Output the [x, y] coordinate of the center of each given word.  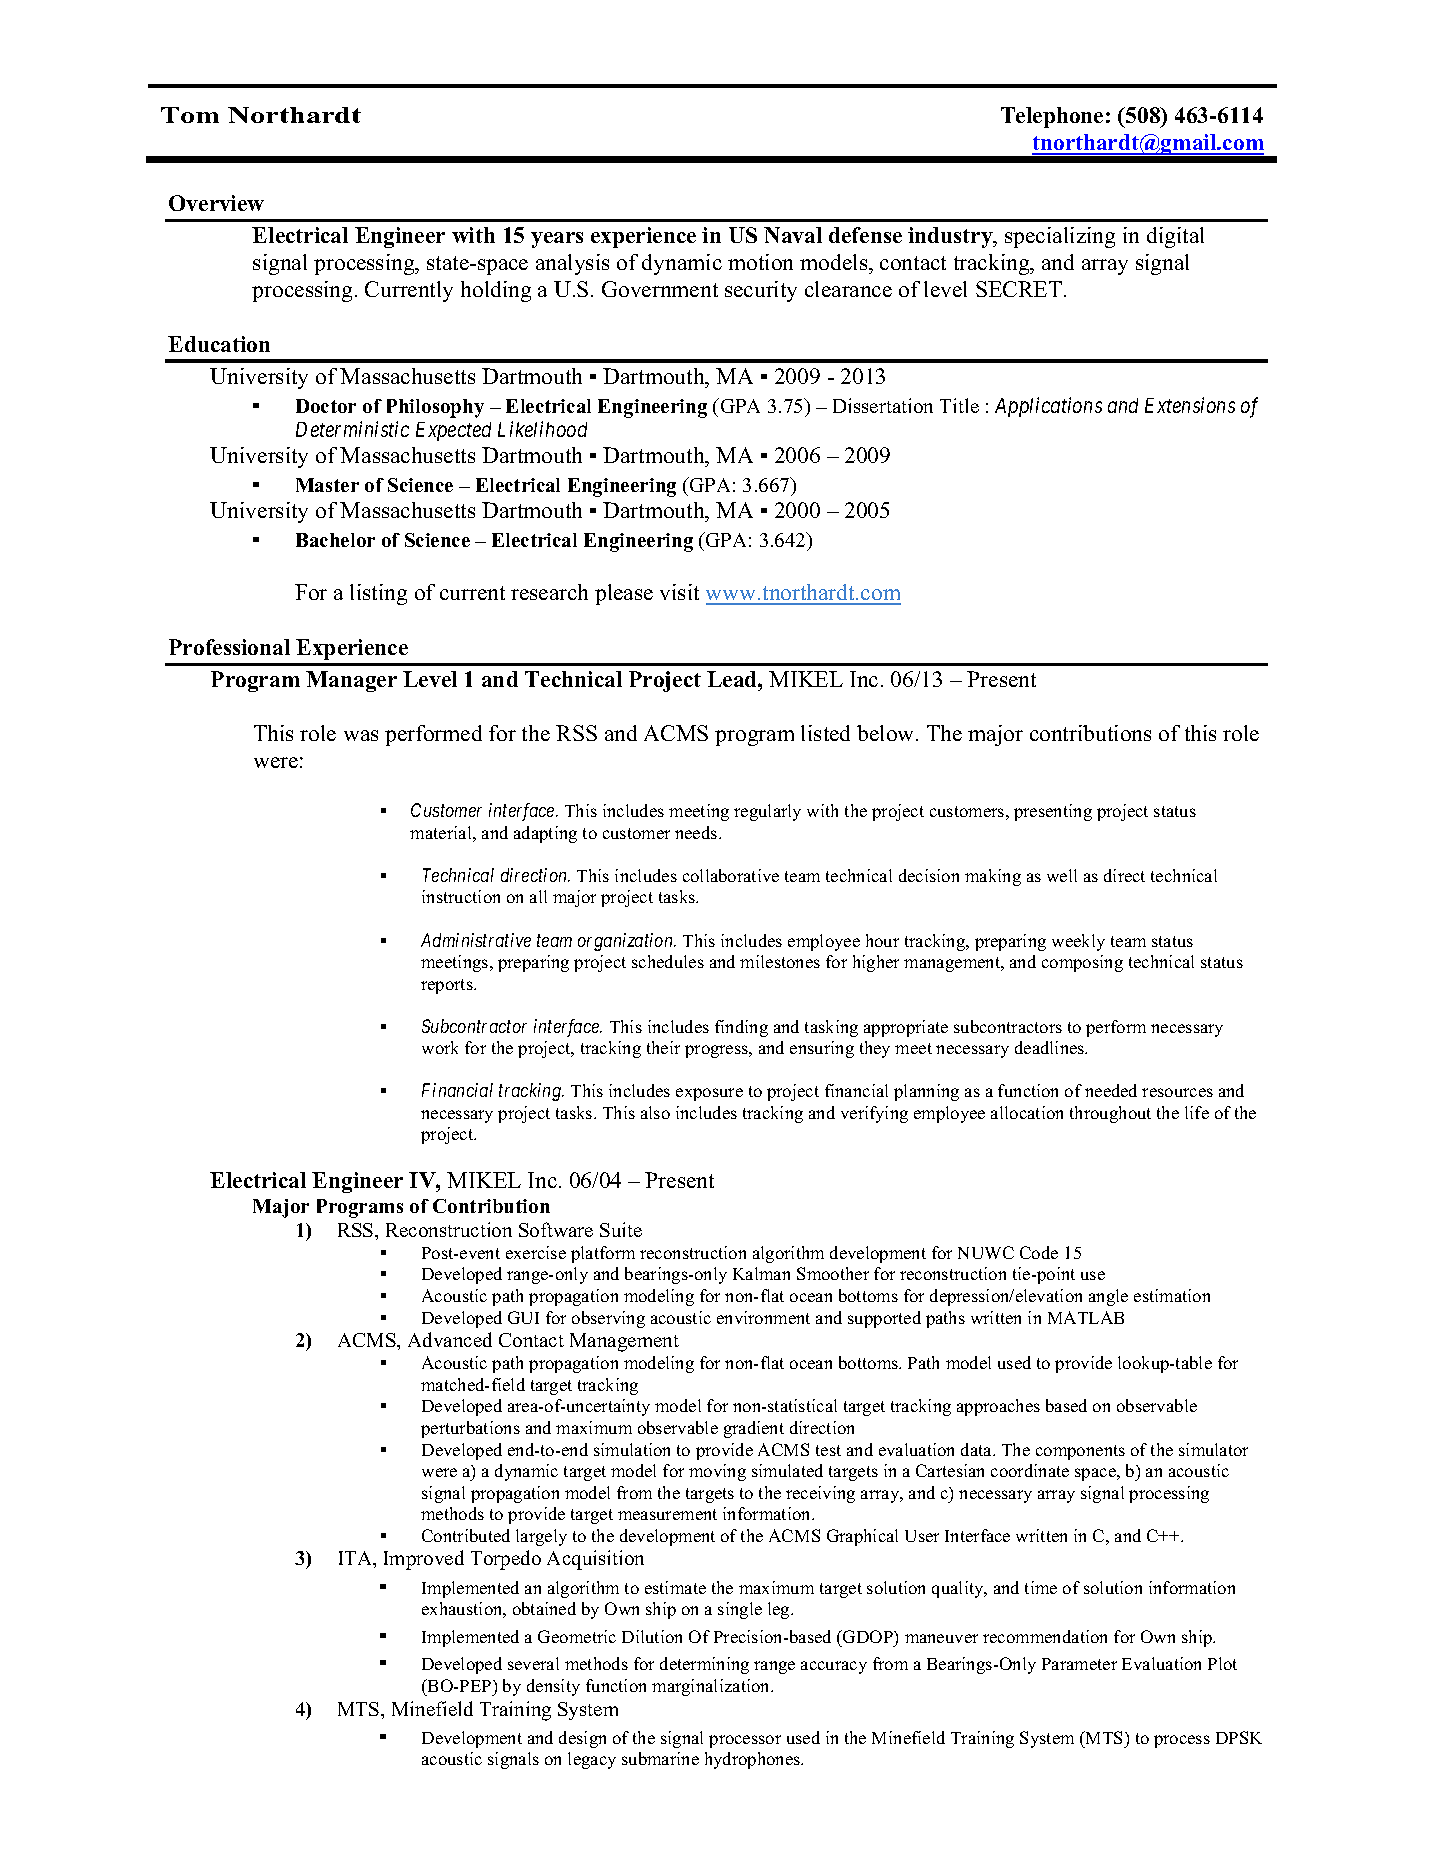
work [440, 1047]
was [361, 735]
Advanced [450, 1339]
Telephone [1052, 117]
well [1062, 875]
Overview [216, 203]
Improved [424, 1560]
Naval [793, 235]
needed [1111, 1090]
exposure [709, 1094]
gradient [754, 1429]
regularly [767, 812]
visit [679, 592]
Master [327, 485]
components [1080, 1452]
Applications [1048, 407]
